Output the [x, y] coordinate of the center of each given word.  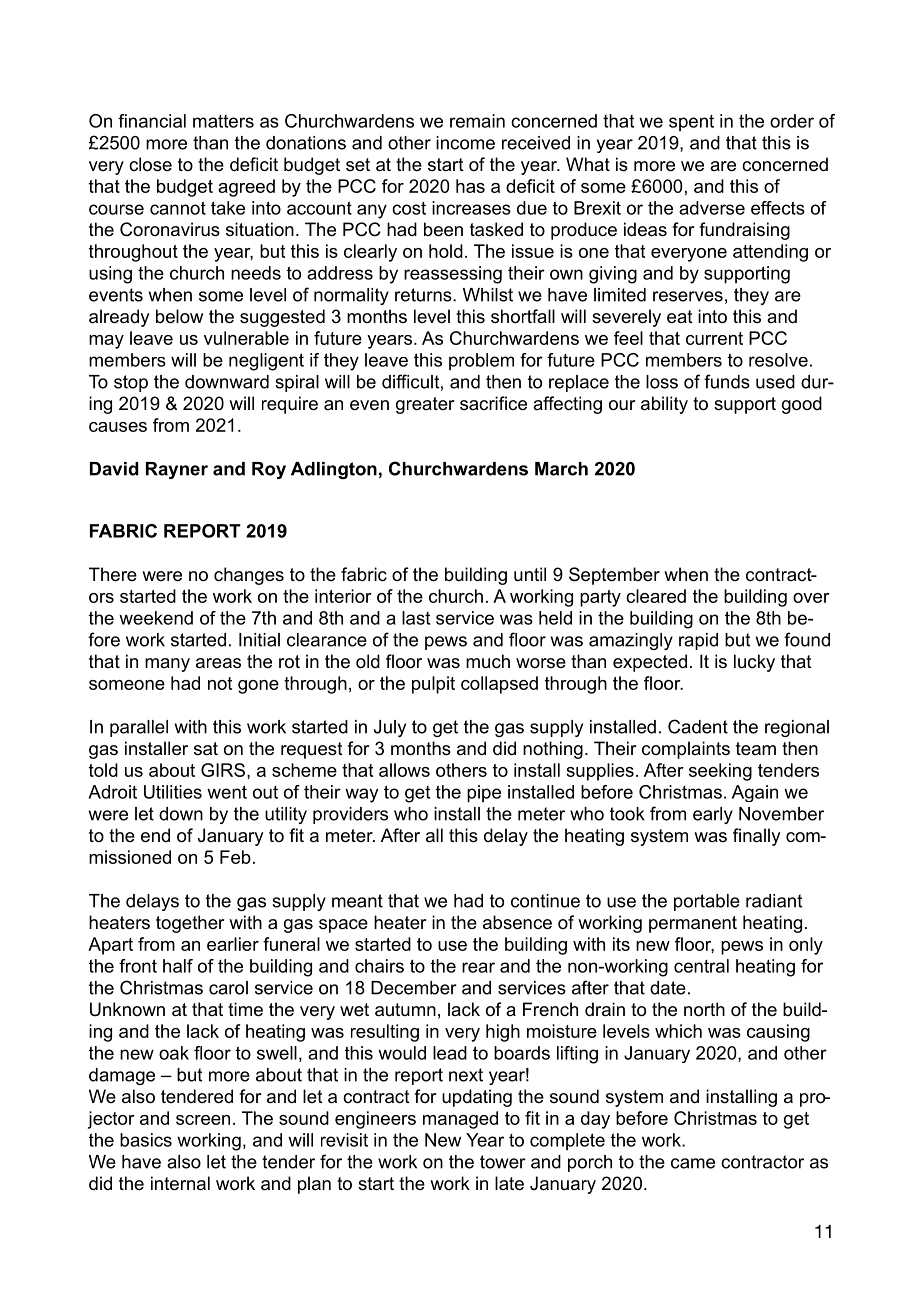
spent [691, 123]
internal [180, 1183]
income [465, 143]
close [150, 164]
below [179, 316]
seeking [720, 772]
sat [206, 749]
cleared [656, 596]
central [701, 966]
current [714, 338]
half [178, 966]
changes [249, 576]
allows [404, 770]
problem [481, 361]
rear [478, 967]
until [530, 574]
